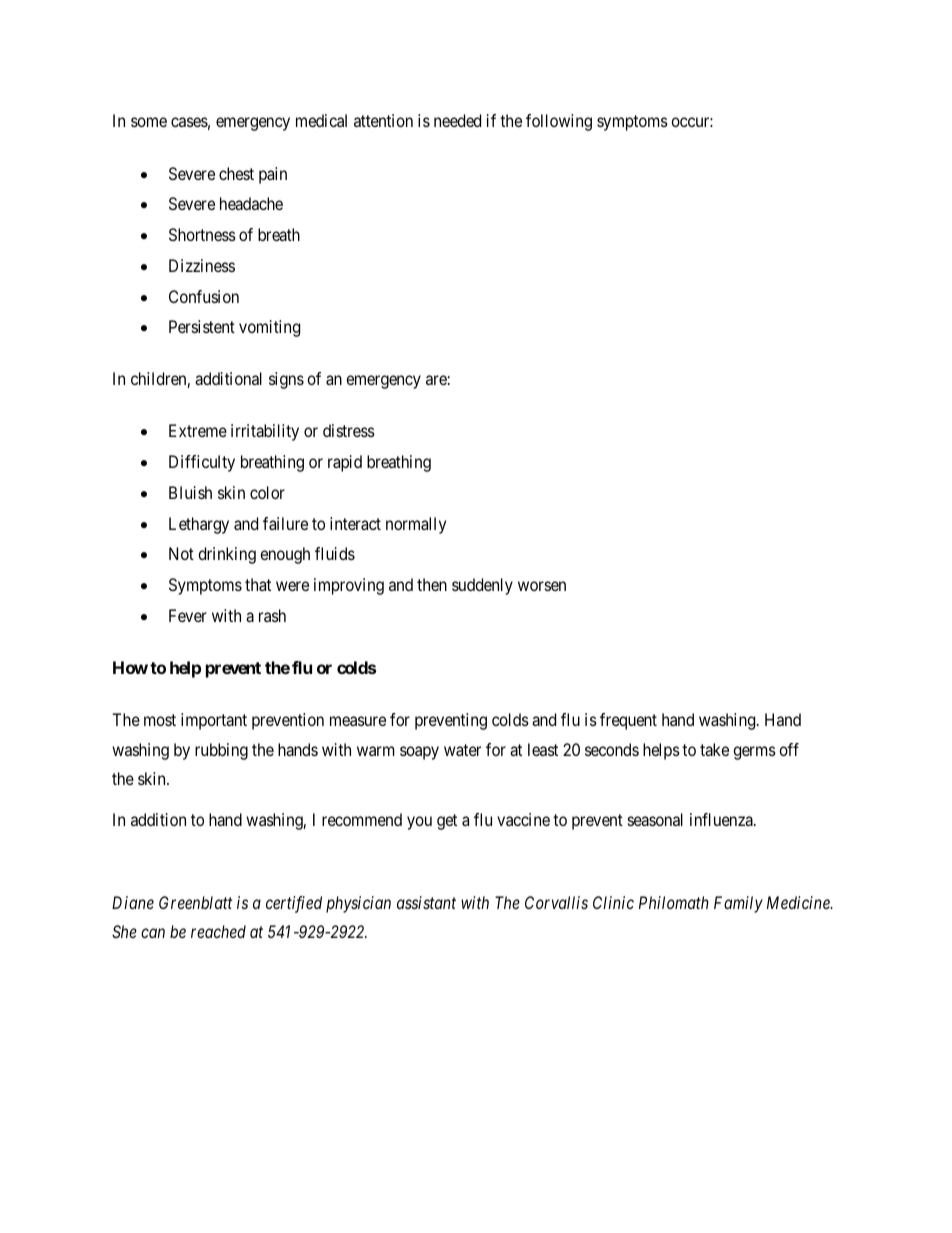 This document has height=1233, width=952. Describe the element at coordinates (349, 430) in the document. I see `distress` at that location.
